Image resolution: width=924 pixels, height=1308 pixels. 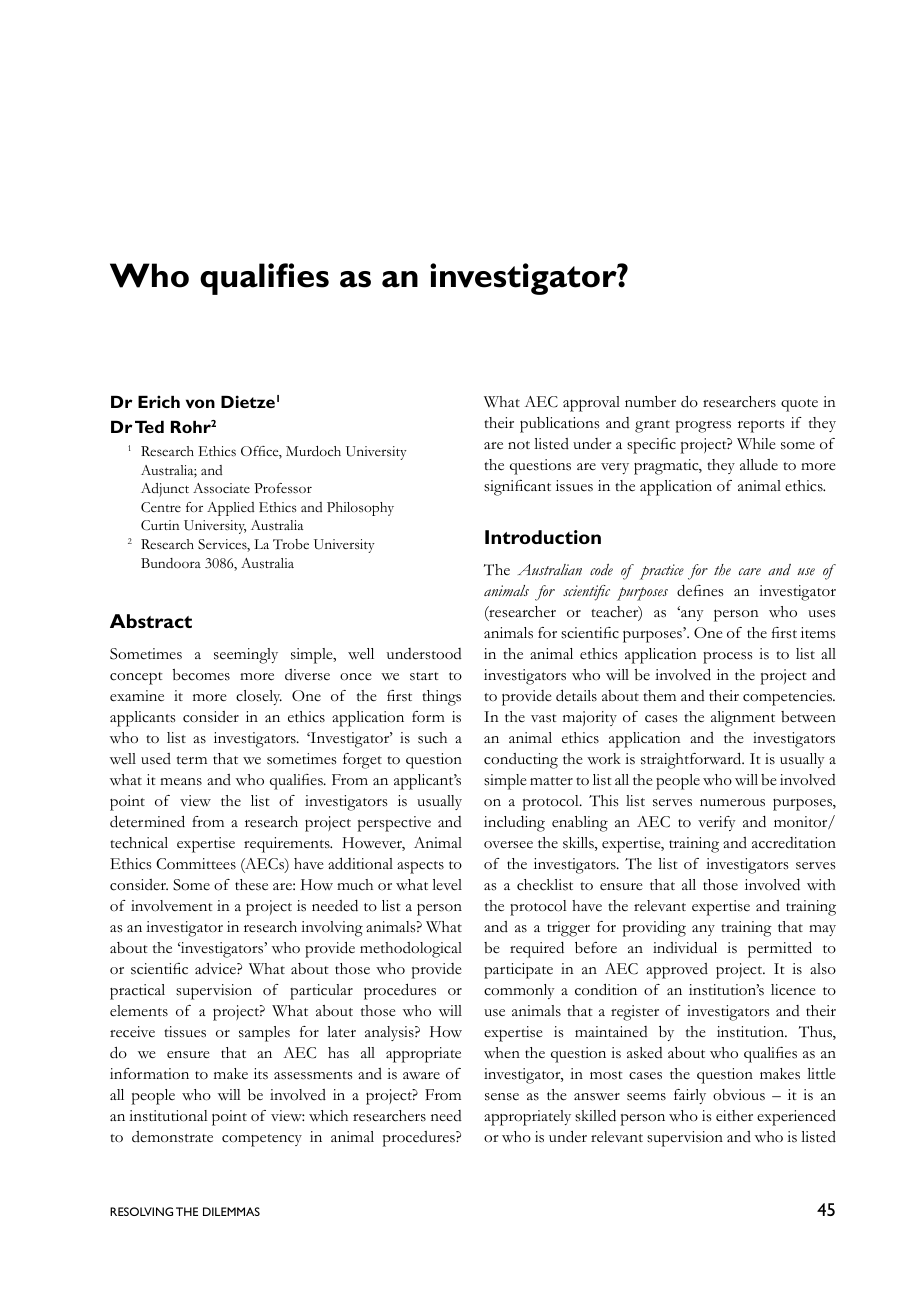 I want to click on reports, so click(x=761, y=426).
